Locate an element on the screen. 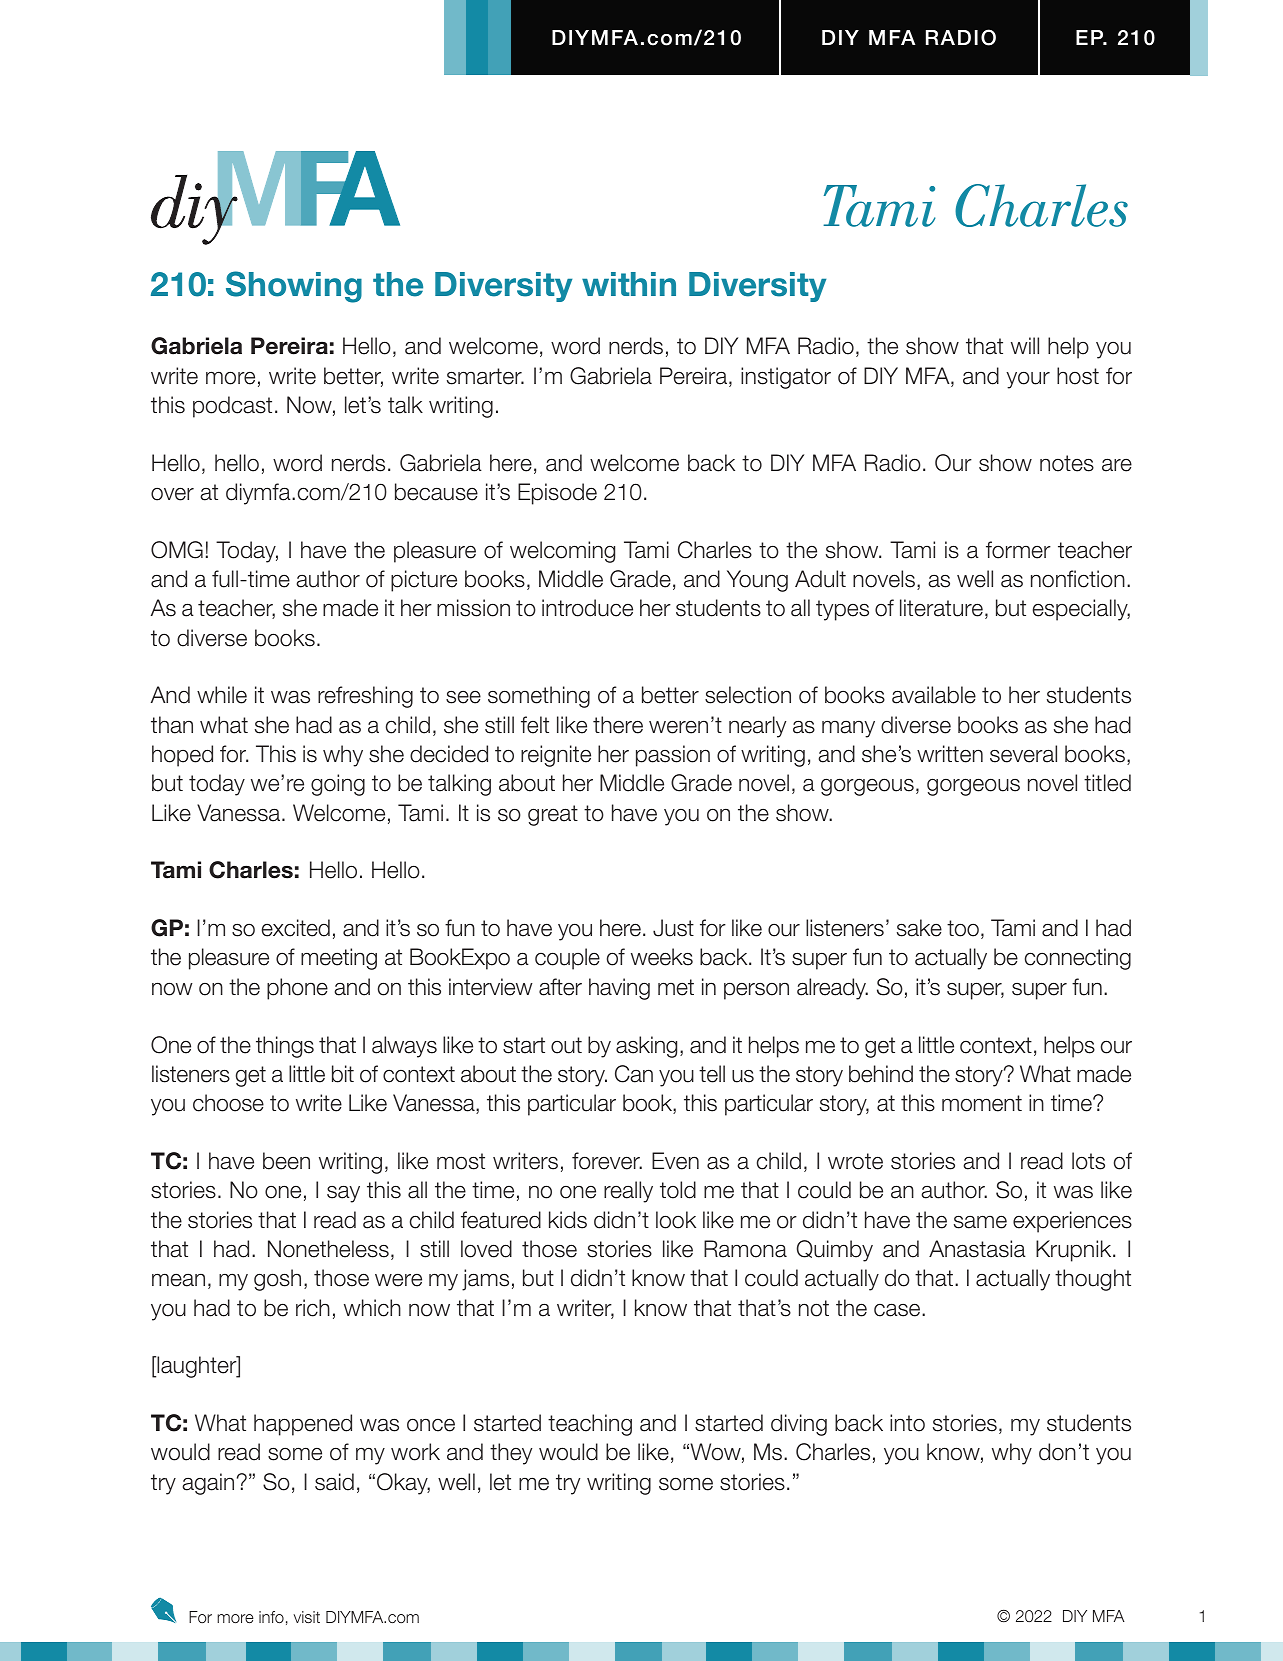 This screenshot has height=1661, width=1283. podcast is located at coordinates (232, 407).
